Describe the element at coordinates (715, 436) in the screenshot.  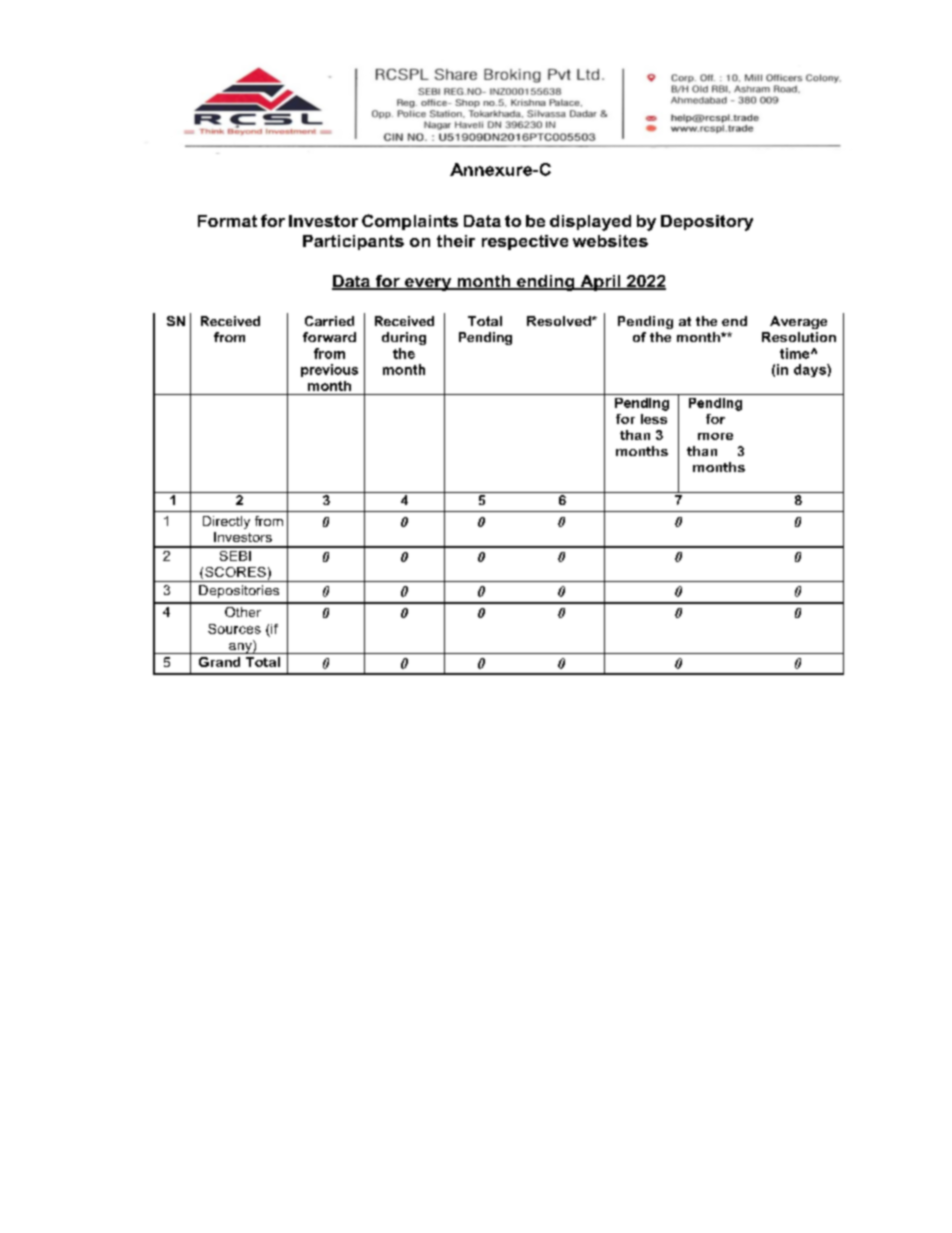
I see `more` at that location.
